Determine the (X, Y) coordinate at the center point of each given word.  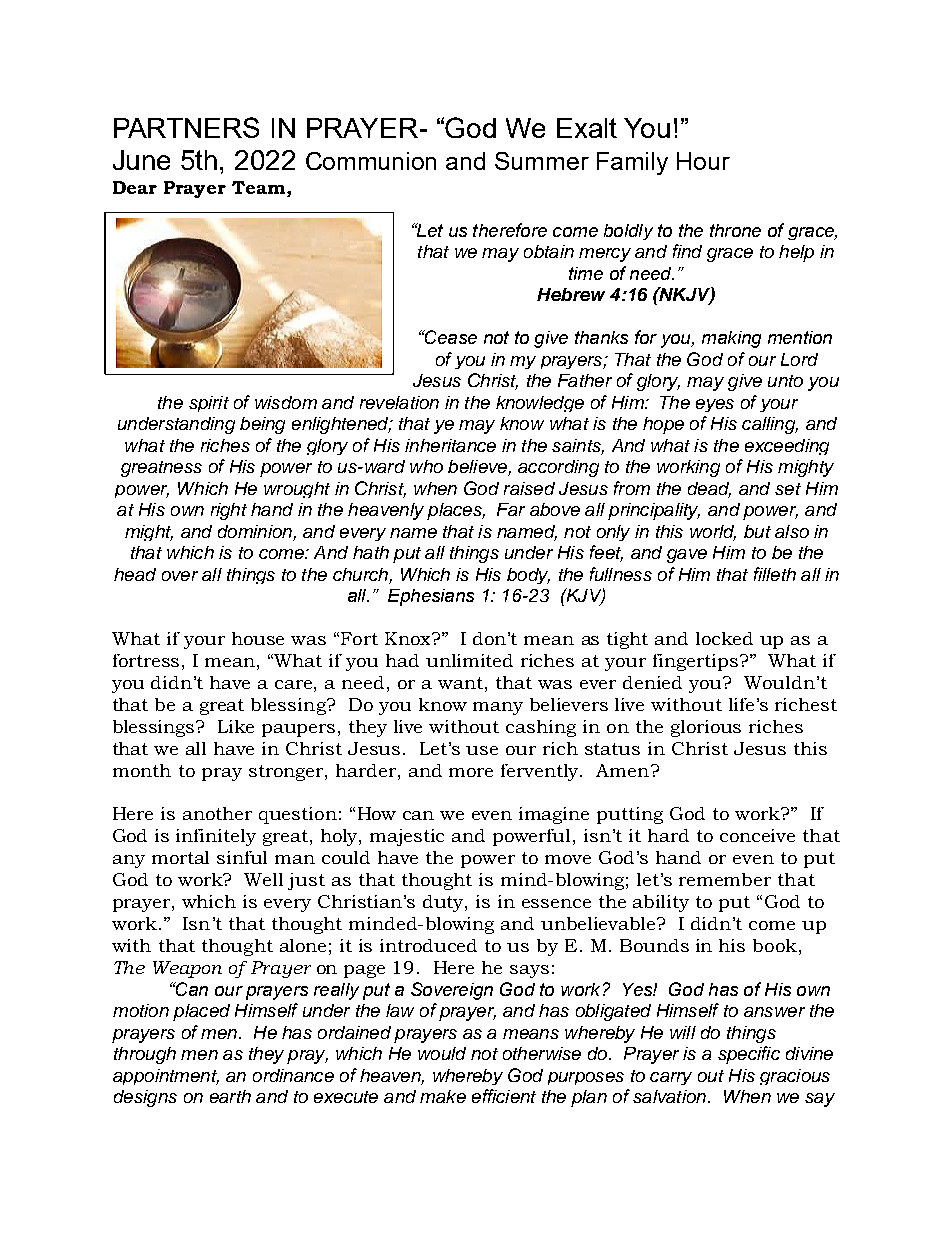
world (713, 532)
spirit (209, 404)
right (229, 511)
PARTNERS (186, 127)
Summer (542, 161)
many (498, 708)
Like (236, 726)
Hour (703, 161)
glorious (706, 728)
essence (556, 903)
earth (230, 1096)
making (731, 339)
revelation (399, 402)
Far (511, 509)
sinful (242, 857)
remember (725, 879)
